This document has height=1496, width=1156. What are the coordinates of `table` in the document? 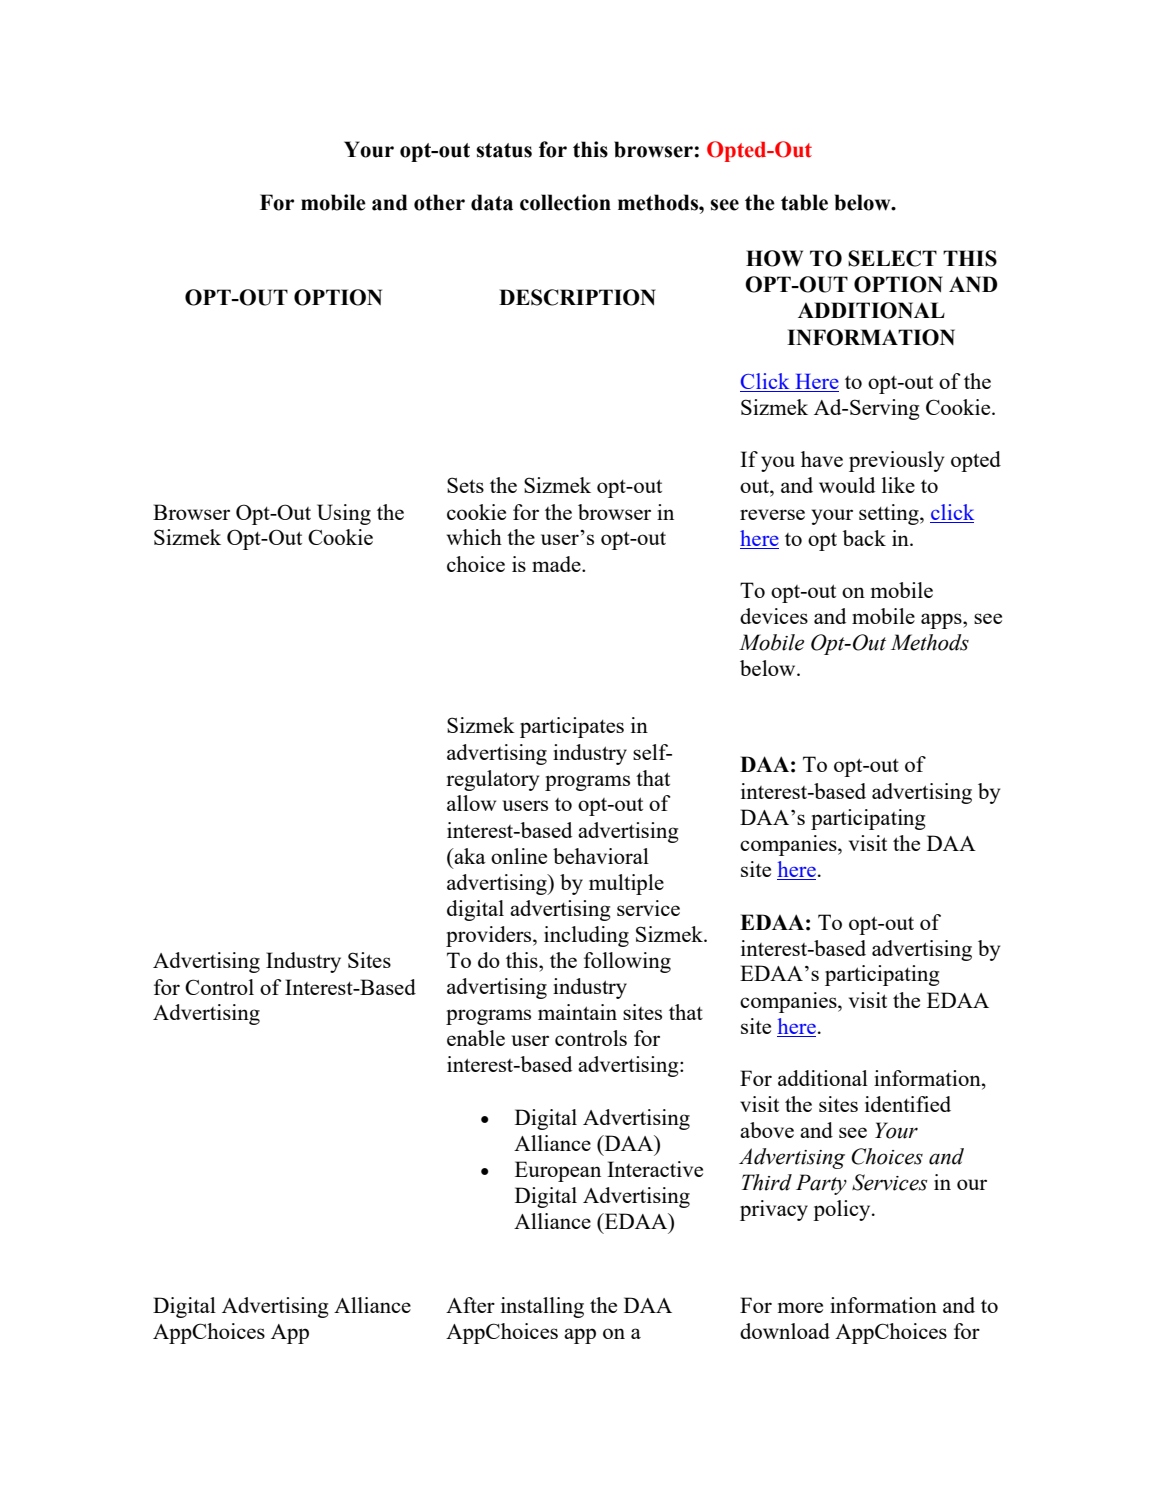 It's located at (804, 202).
